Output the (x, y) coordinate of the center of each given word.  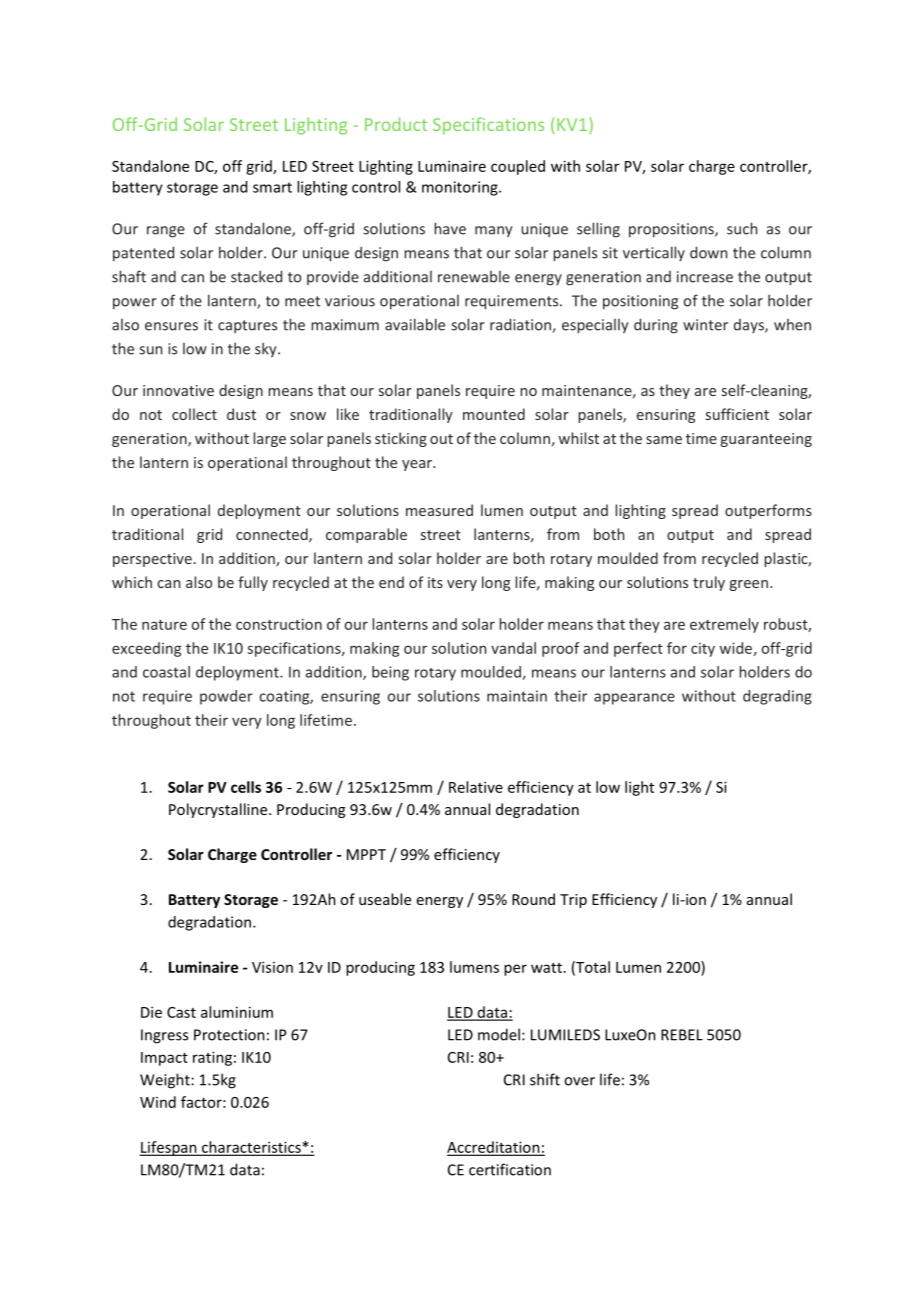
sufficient (737, 414)
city (703, 650)
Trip (573, 901)
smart (272, 187)
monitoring (461, 188)
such (742, 228)
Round (533, 899)
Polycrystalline (219, 810)
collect (194, 414)
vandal (513, 648)
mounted (494, 414)
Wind (158, 1102)
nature (164, 625)
